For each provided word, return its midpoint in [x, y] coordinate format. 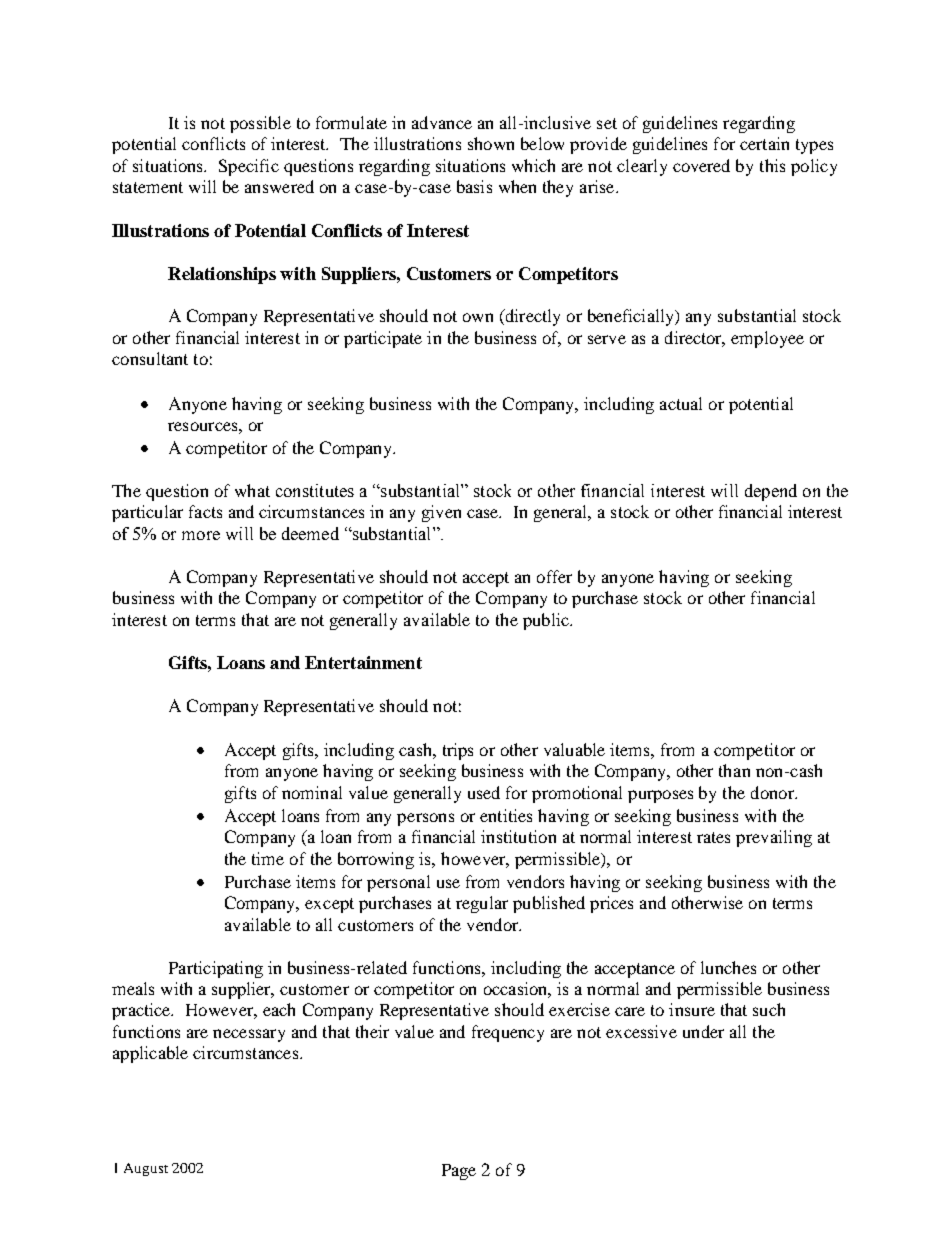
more [201, 535]
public [547, 621]
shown [491, 143]
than [734, 770]
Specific [249, 167]
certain [764, 143]
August [146, 1169]
